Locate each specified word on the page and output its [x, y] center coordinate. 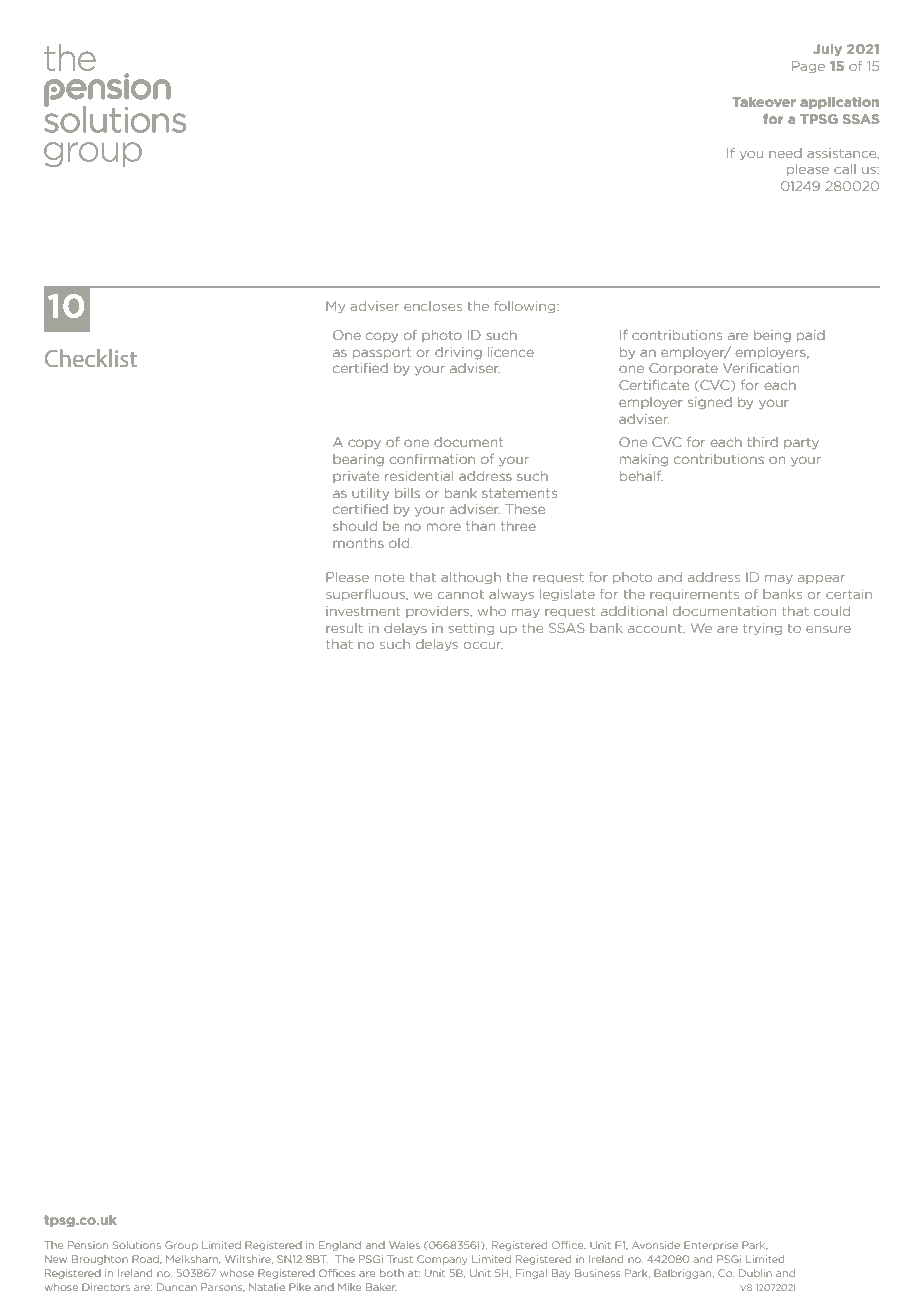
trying [762, 629]
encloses [433, 306]
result [344, 628]
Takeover [764, 102]
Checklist [91, 358]
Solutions [137, 1245]
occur [483, 645]
